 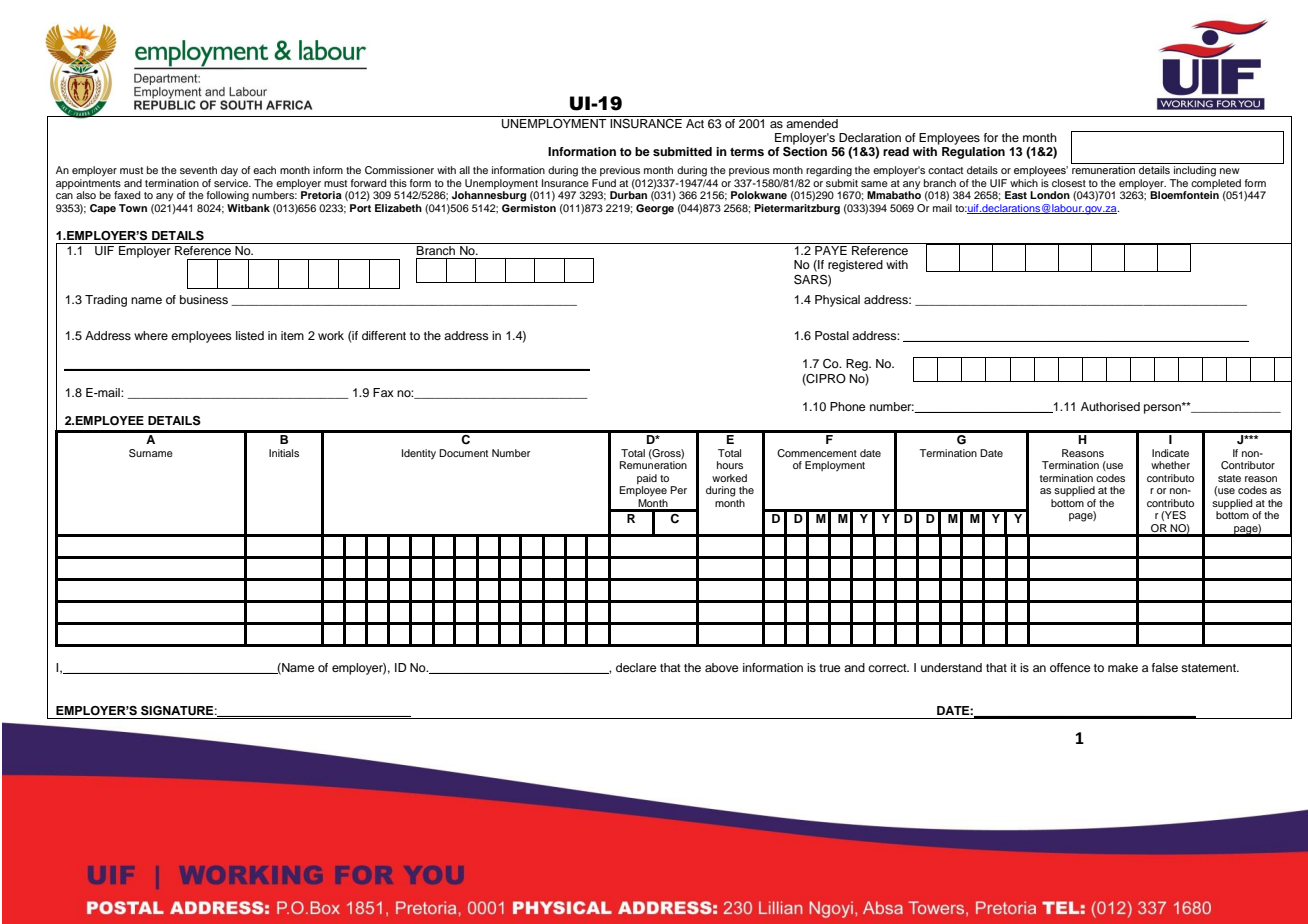 What do you see at coordinates (1170, 465) in the screenshot?
I see `whether` at bounding box center [1170, 465].
